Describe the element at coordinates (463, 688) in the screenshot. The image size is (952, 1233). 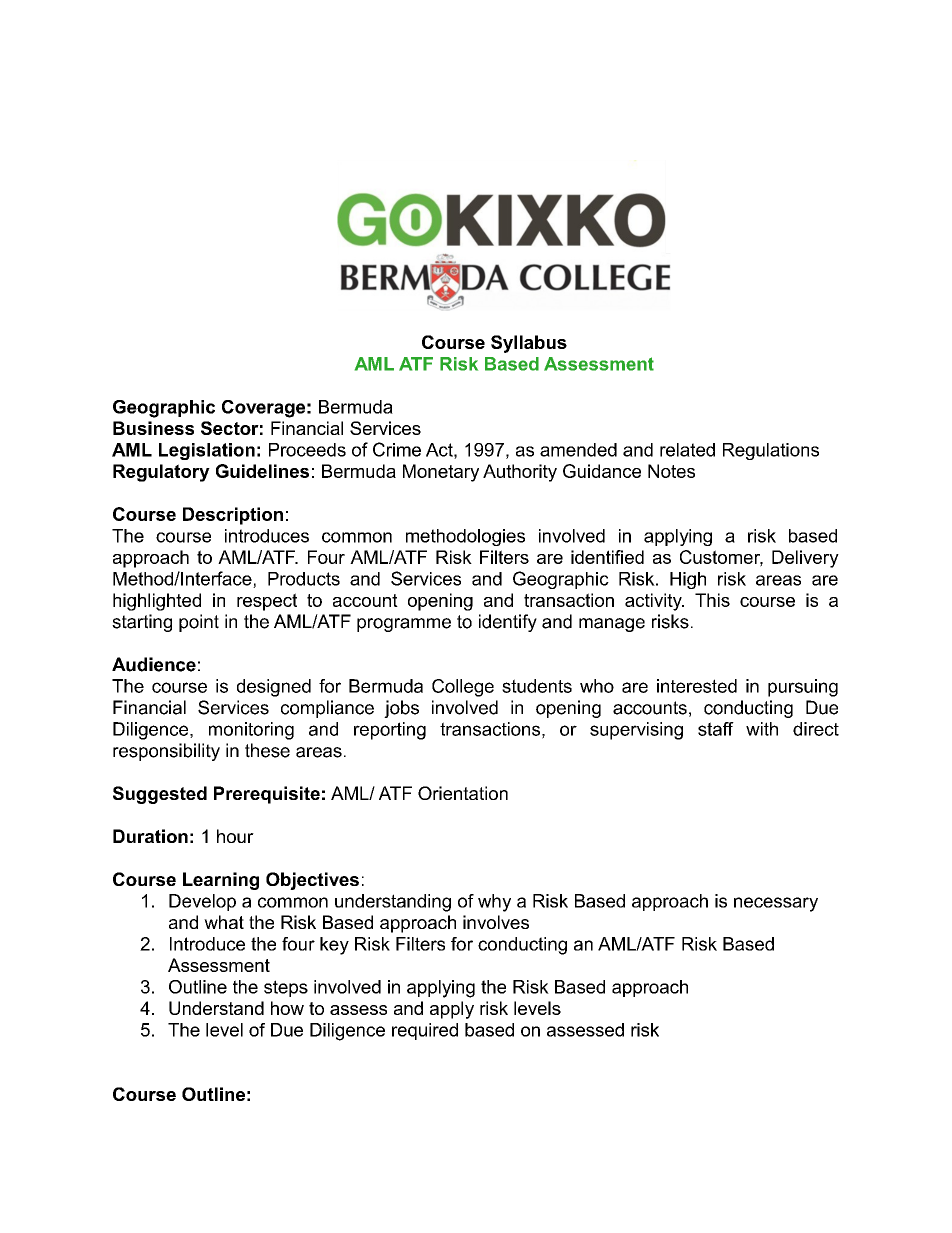
I see `College` at that location.
